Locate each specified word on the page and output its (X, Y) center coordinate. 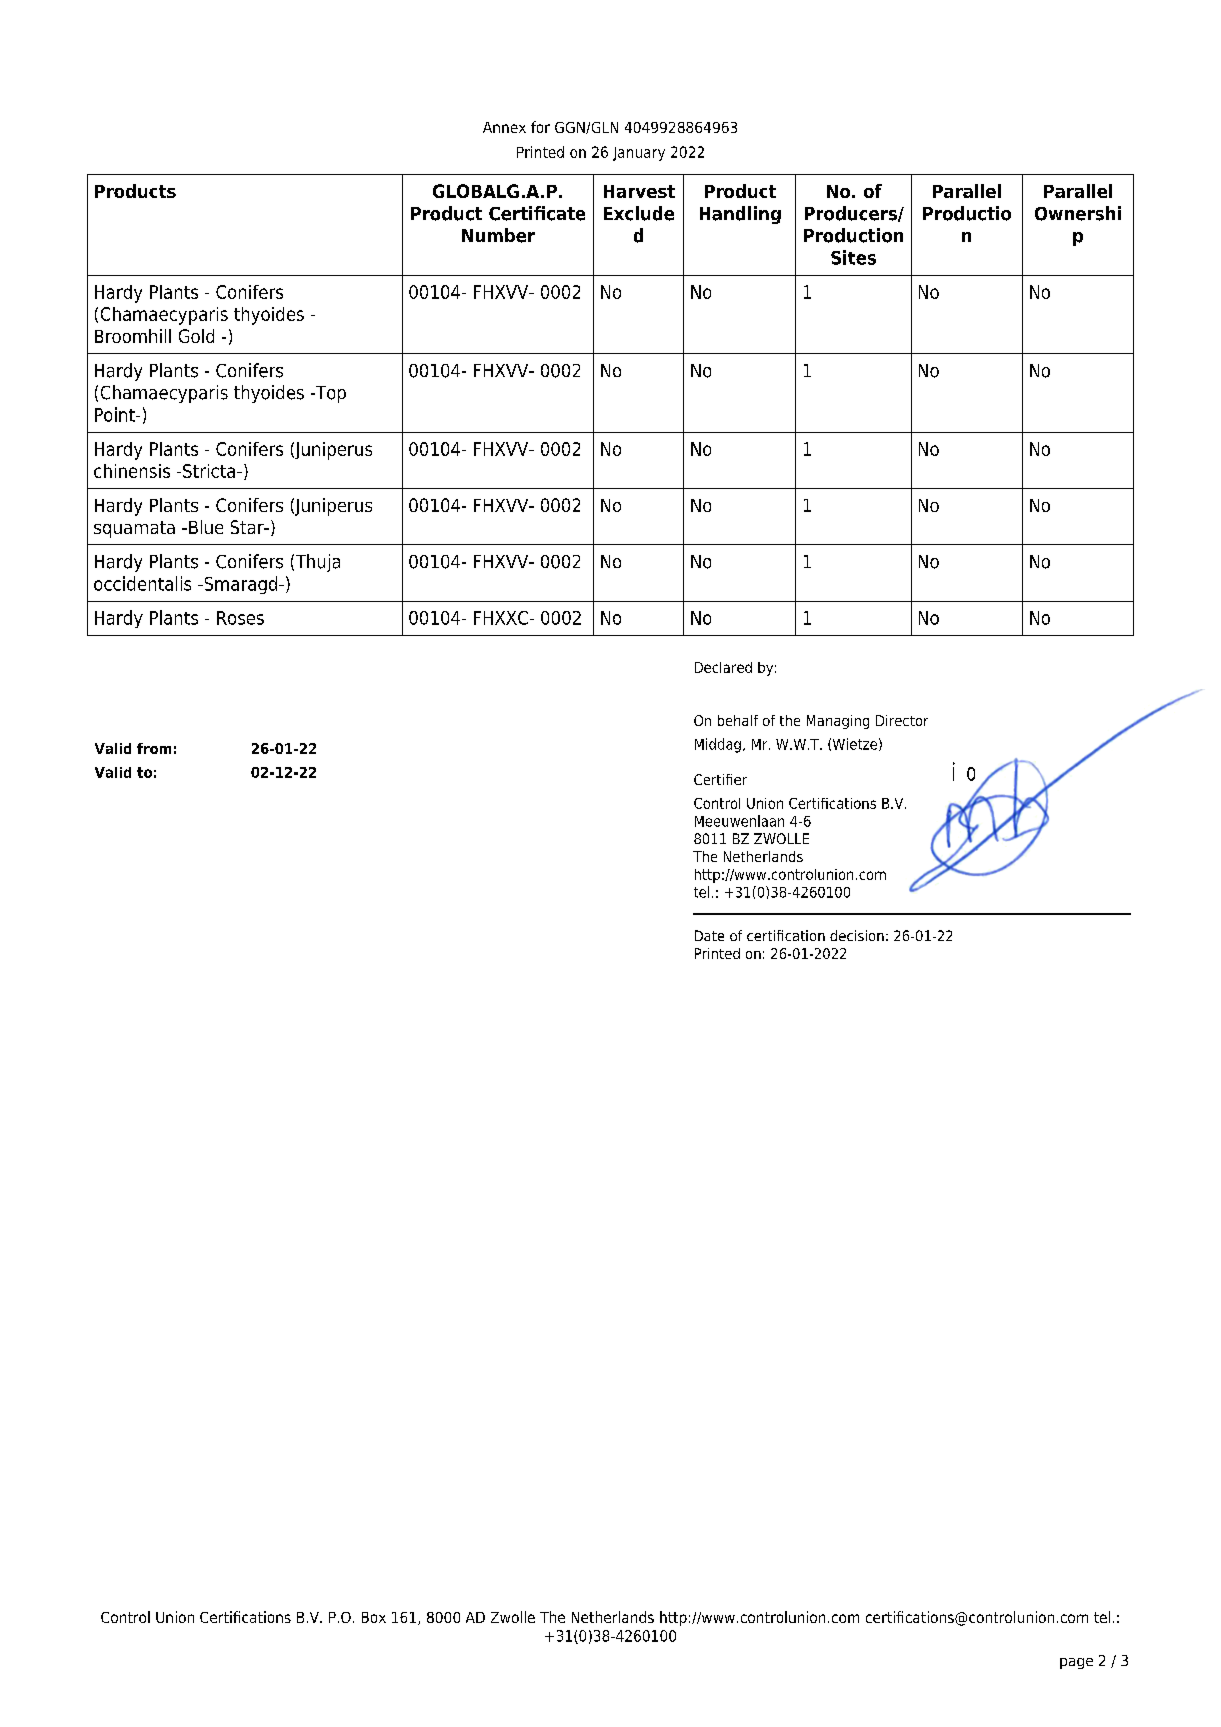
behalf (738, 720)
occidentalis (142, 583)
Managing (838, 722)
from (154, 748)
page (1076, 1663)
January (639, 154)
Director (902, 720)
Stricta (209, 471)
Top (330, 394)
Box (374, 1617)
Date (709, 935)
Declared (723, 667)
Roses (240, 618)
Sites (853, 257)
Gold (196, 336)
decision (857, 935)
